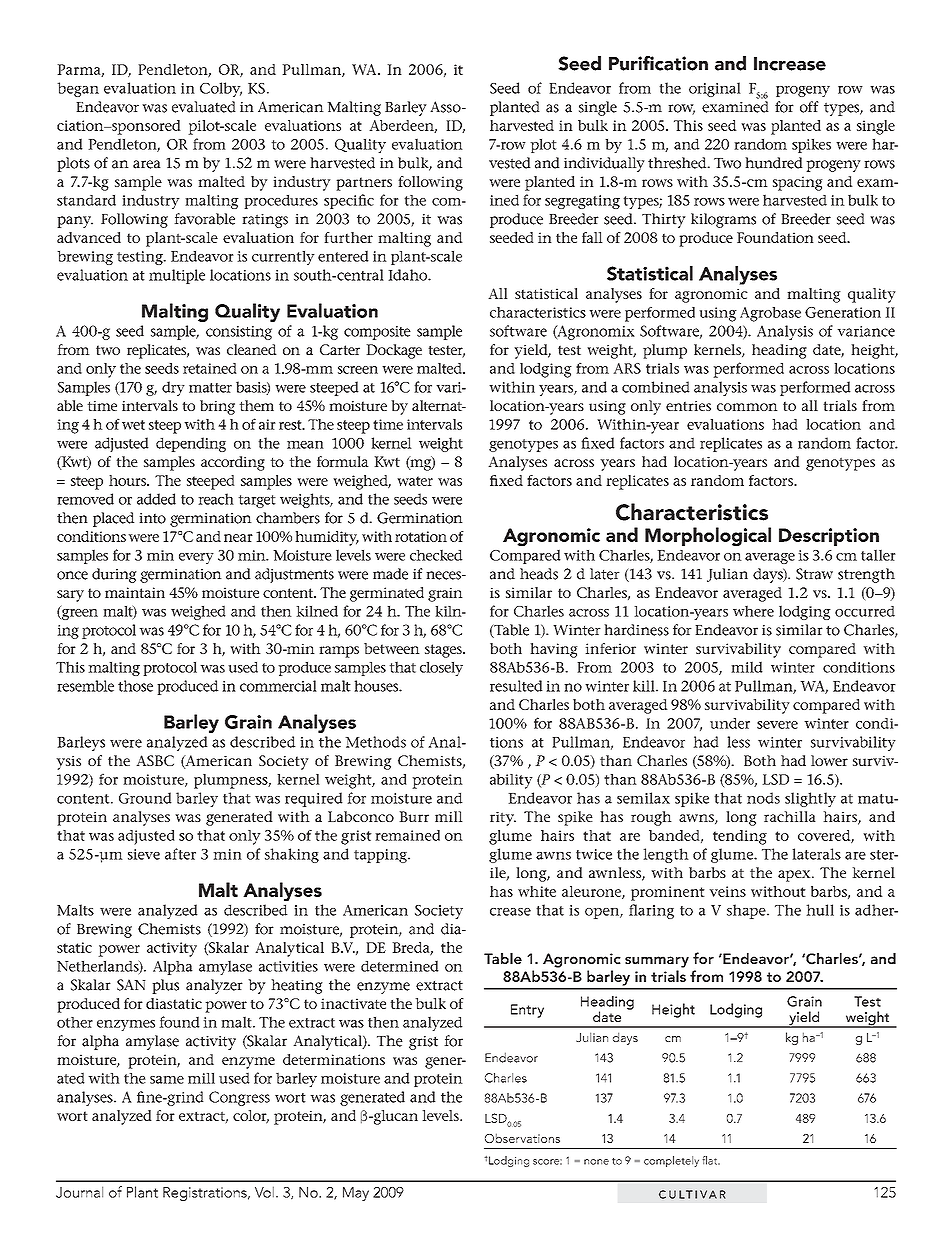 This screenshot has height=1233, width=952. I want to click on Journal, so click(79, 1192).
